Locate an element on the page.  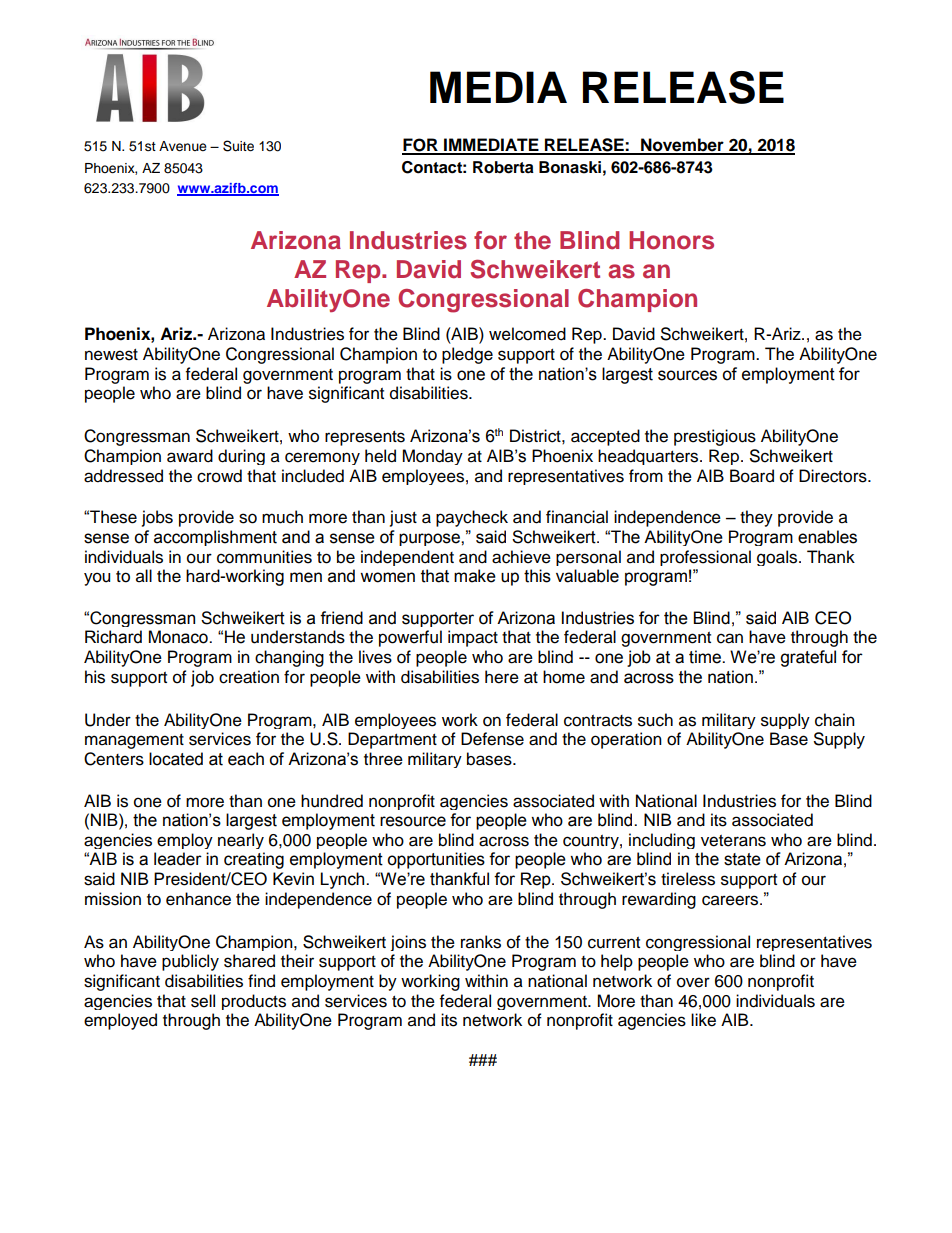
all is located at coordinates (144, 576).
